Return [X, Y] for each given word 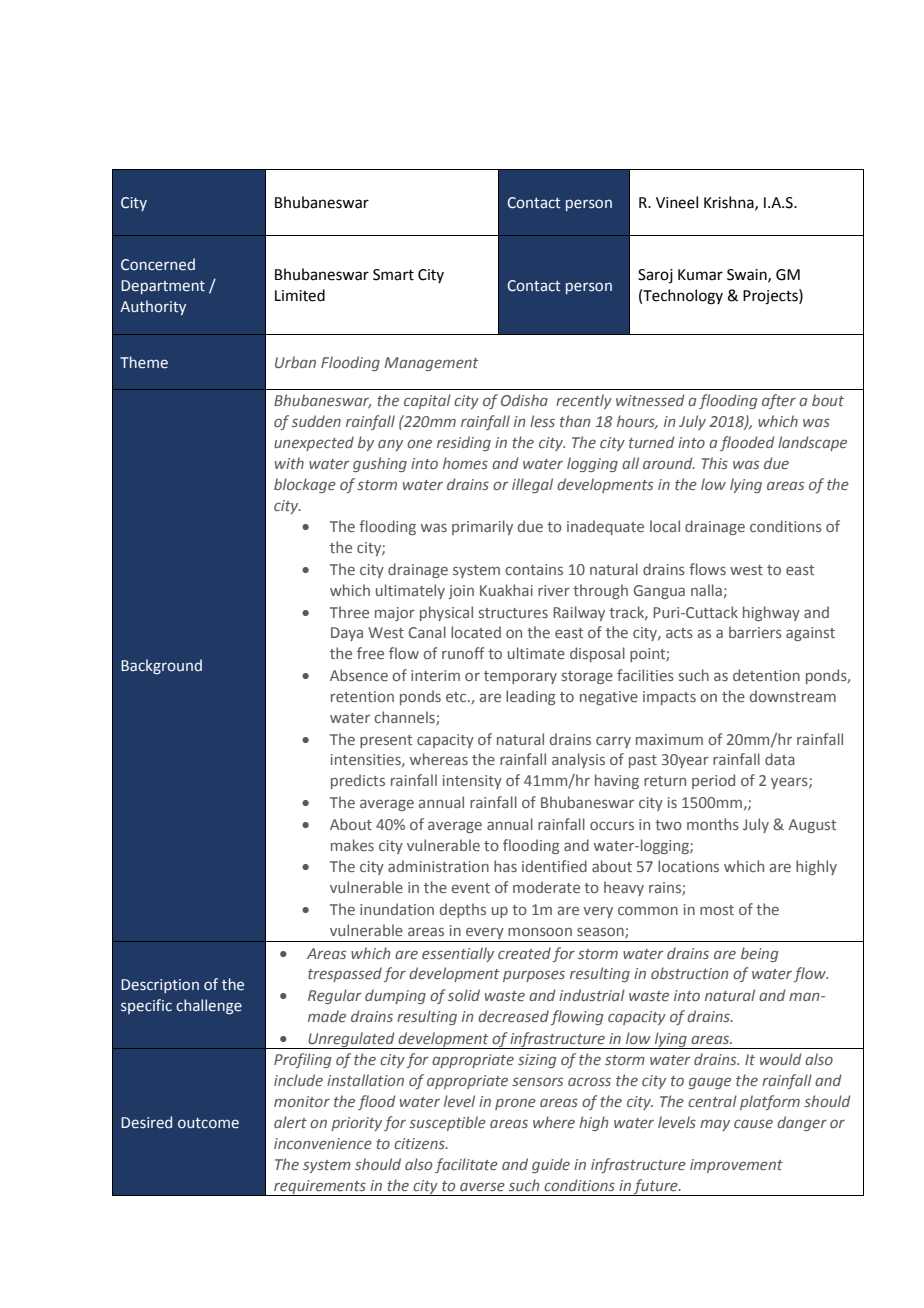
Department [163, 287]
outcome [208, 1123]
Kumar [700, 275]
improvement [736, 1166]
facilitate [466, 1165]
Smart [393, 275]
